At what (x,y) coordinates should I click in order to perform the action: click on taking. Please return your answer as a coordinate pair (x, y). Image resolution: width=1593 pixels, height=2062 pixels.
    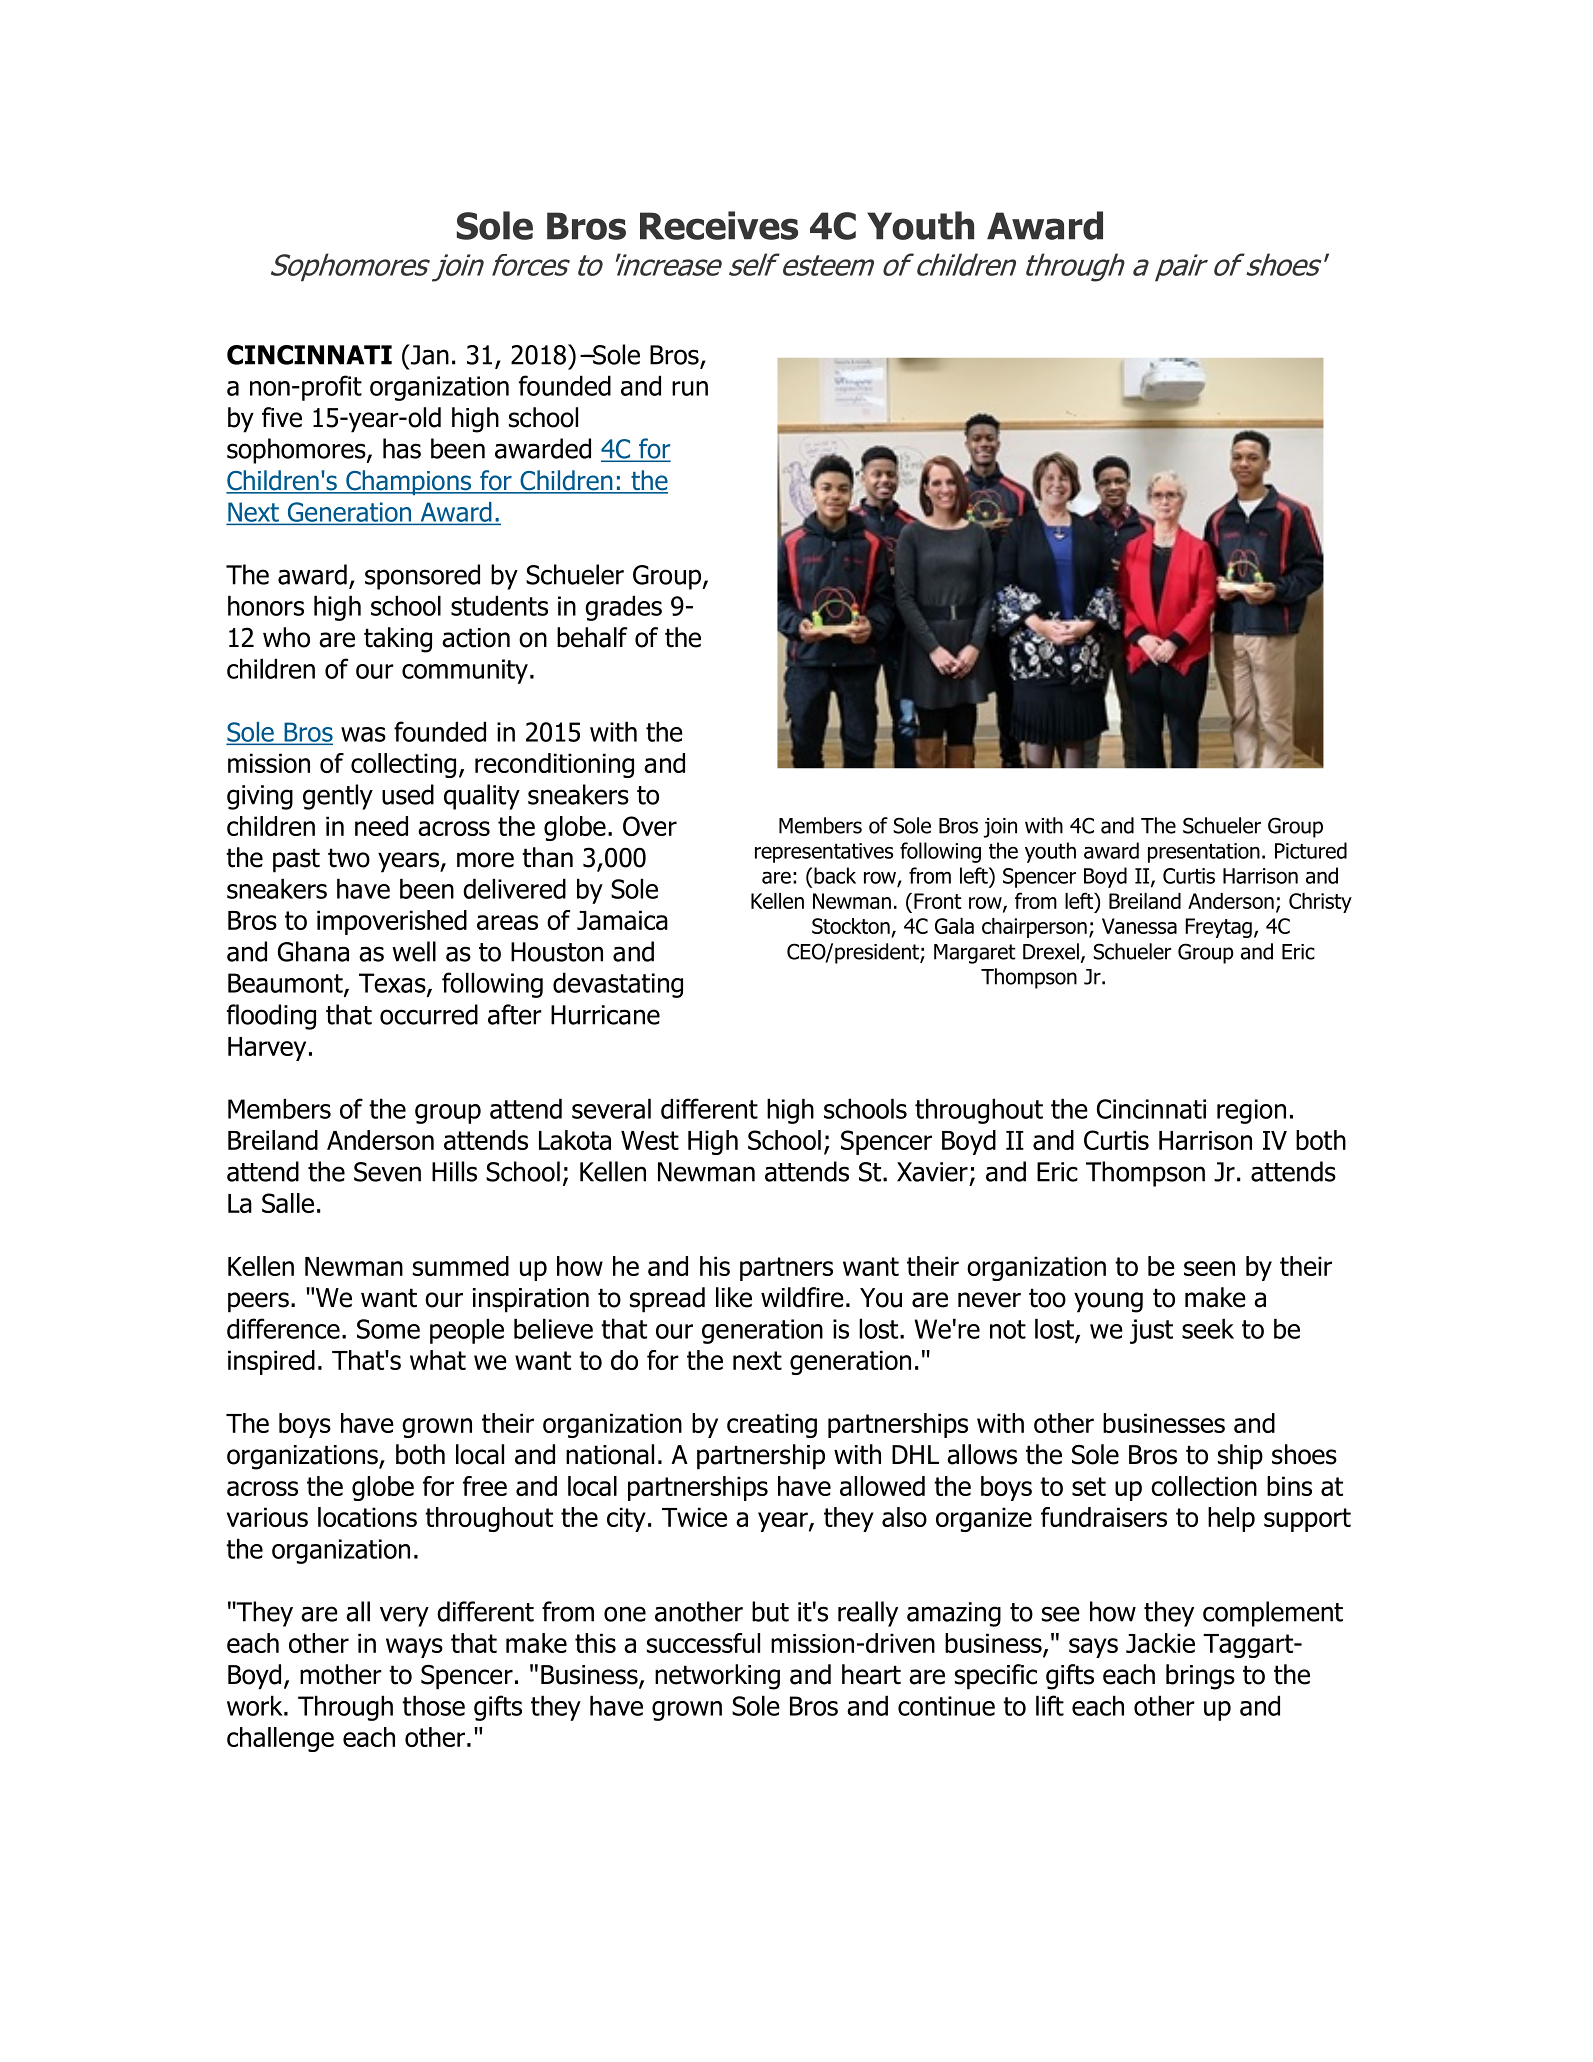
    Looking at the image, I should click on (398, 640).
